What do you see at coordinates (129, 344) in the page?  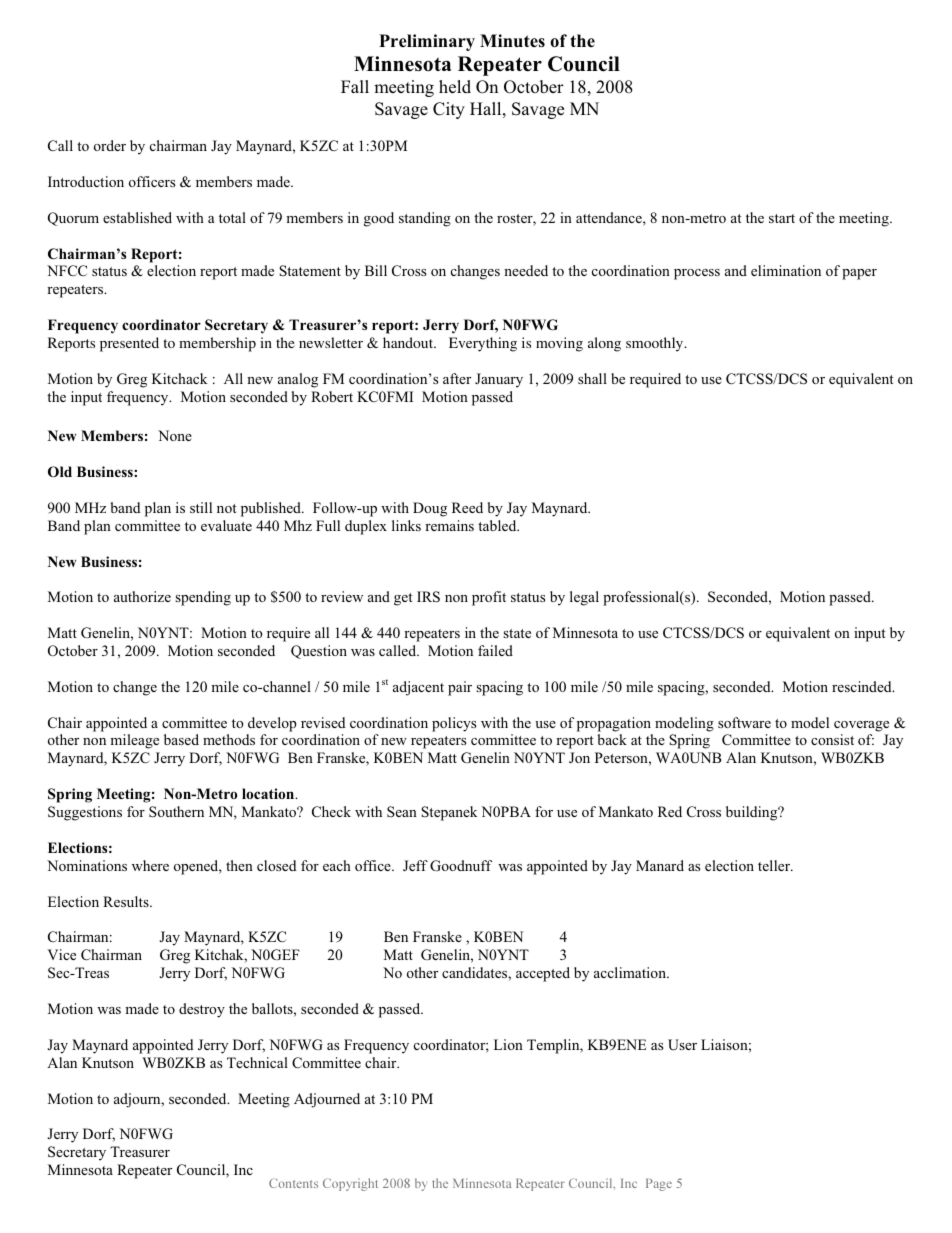 I see `presented` at bounding box center [129, 344].
